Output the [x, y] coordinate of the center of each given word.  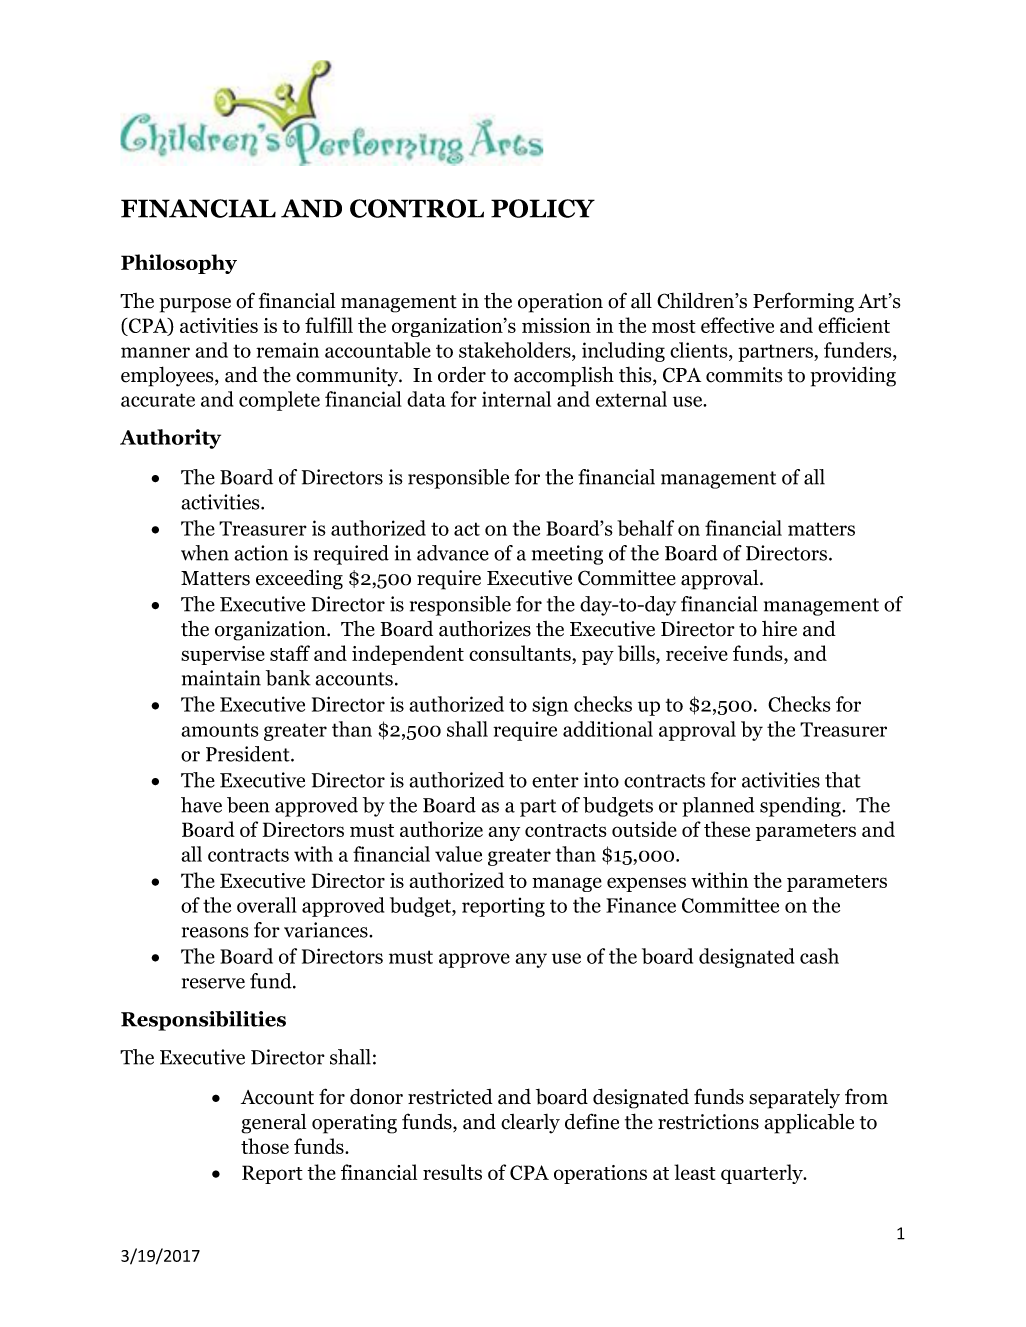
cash [819, 956]
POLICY [543, 208]
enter [555, 781]
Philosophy [179, 264]
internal [516, 399]
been [248, 805]
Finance [641, 905]
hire [779, 629]
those [265, 1146]
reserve [213, 983]
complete [279, 401]
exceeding [299, 579]
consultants [521, 654]
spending [801, 807]
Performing [803, 302]
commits [744, 375]
